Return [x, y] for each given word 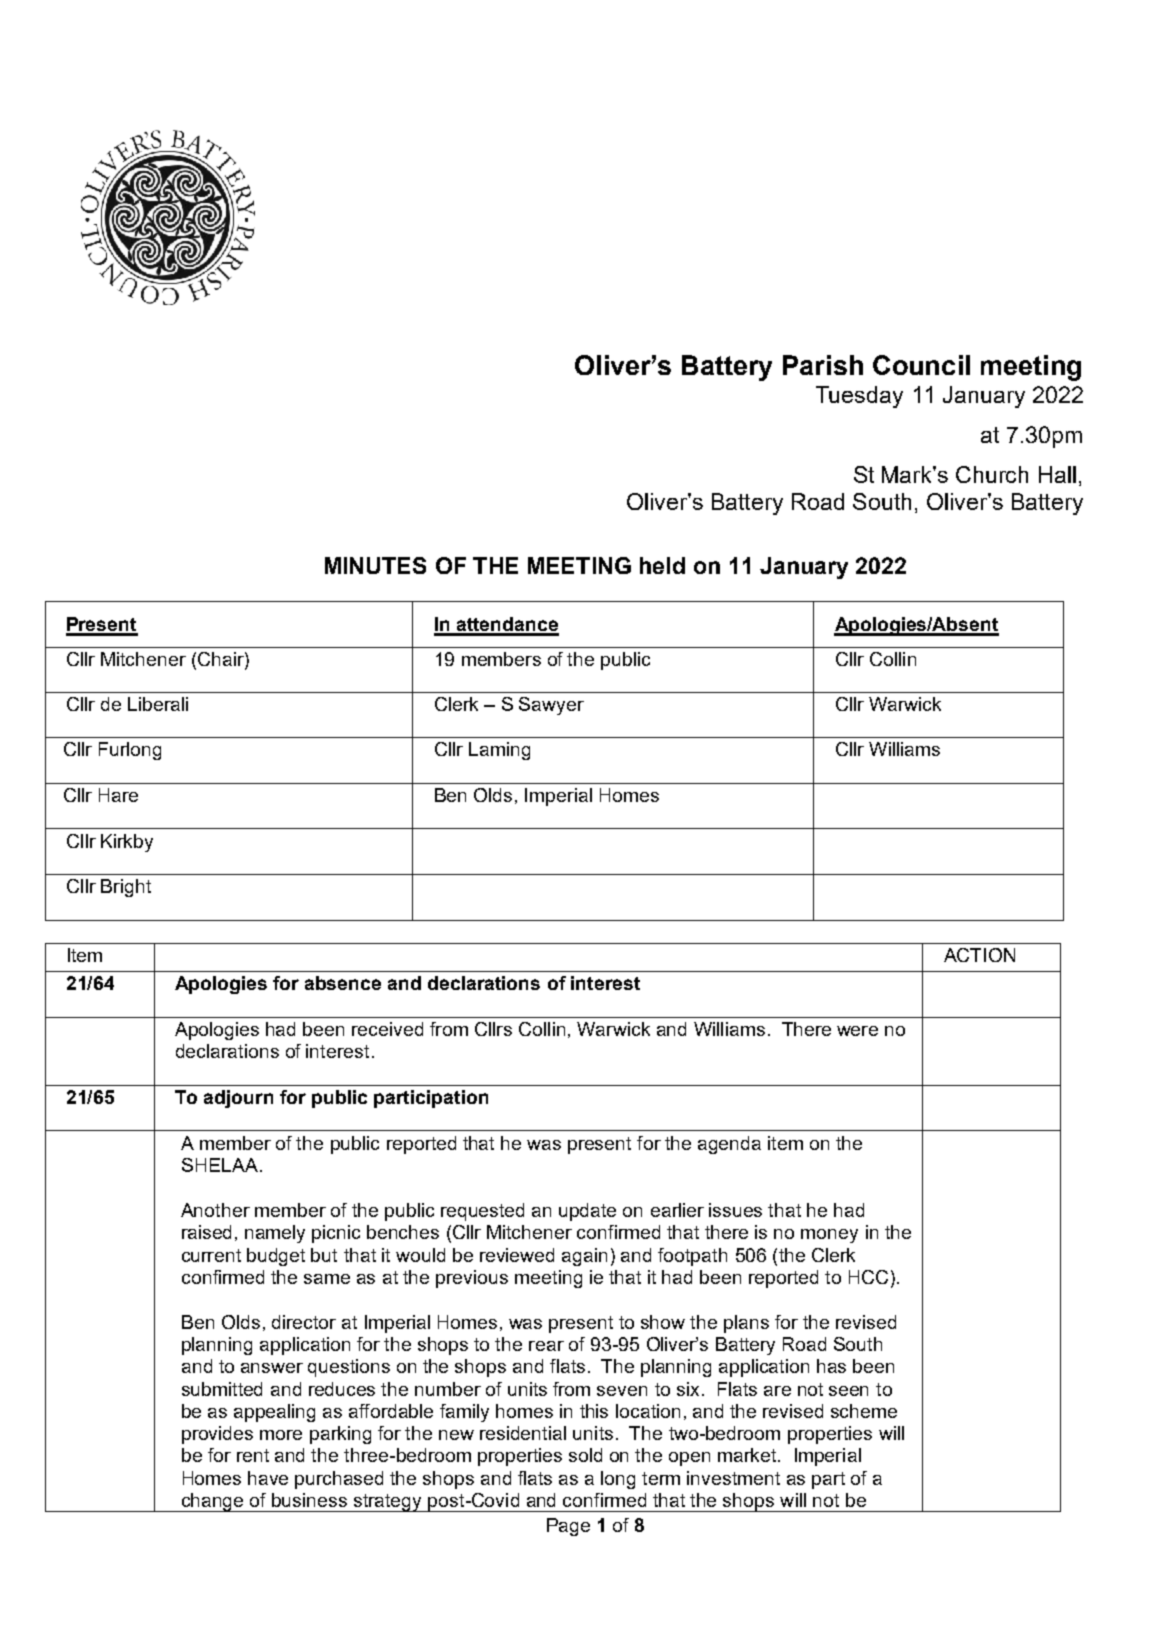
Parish [823, 365]
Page [568, 1527]
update [587, 1212]
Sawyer [551, 706]
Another [215, 1210]
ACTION [979, 955]
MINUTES [375, 565]
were [857, 1031]
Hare [118, 795]
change [213, 1502]
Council [921, 365]
